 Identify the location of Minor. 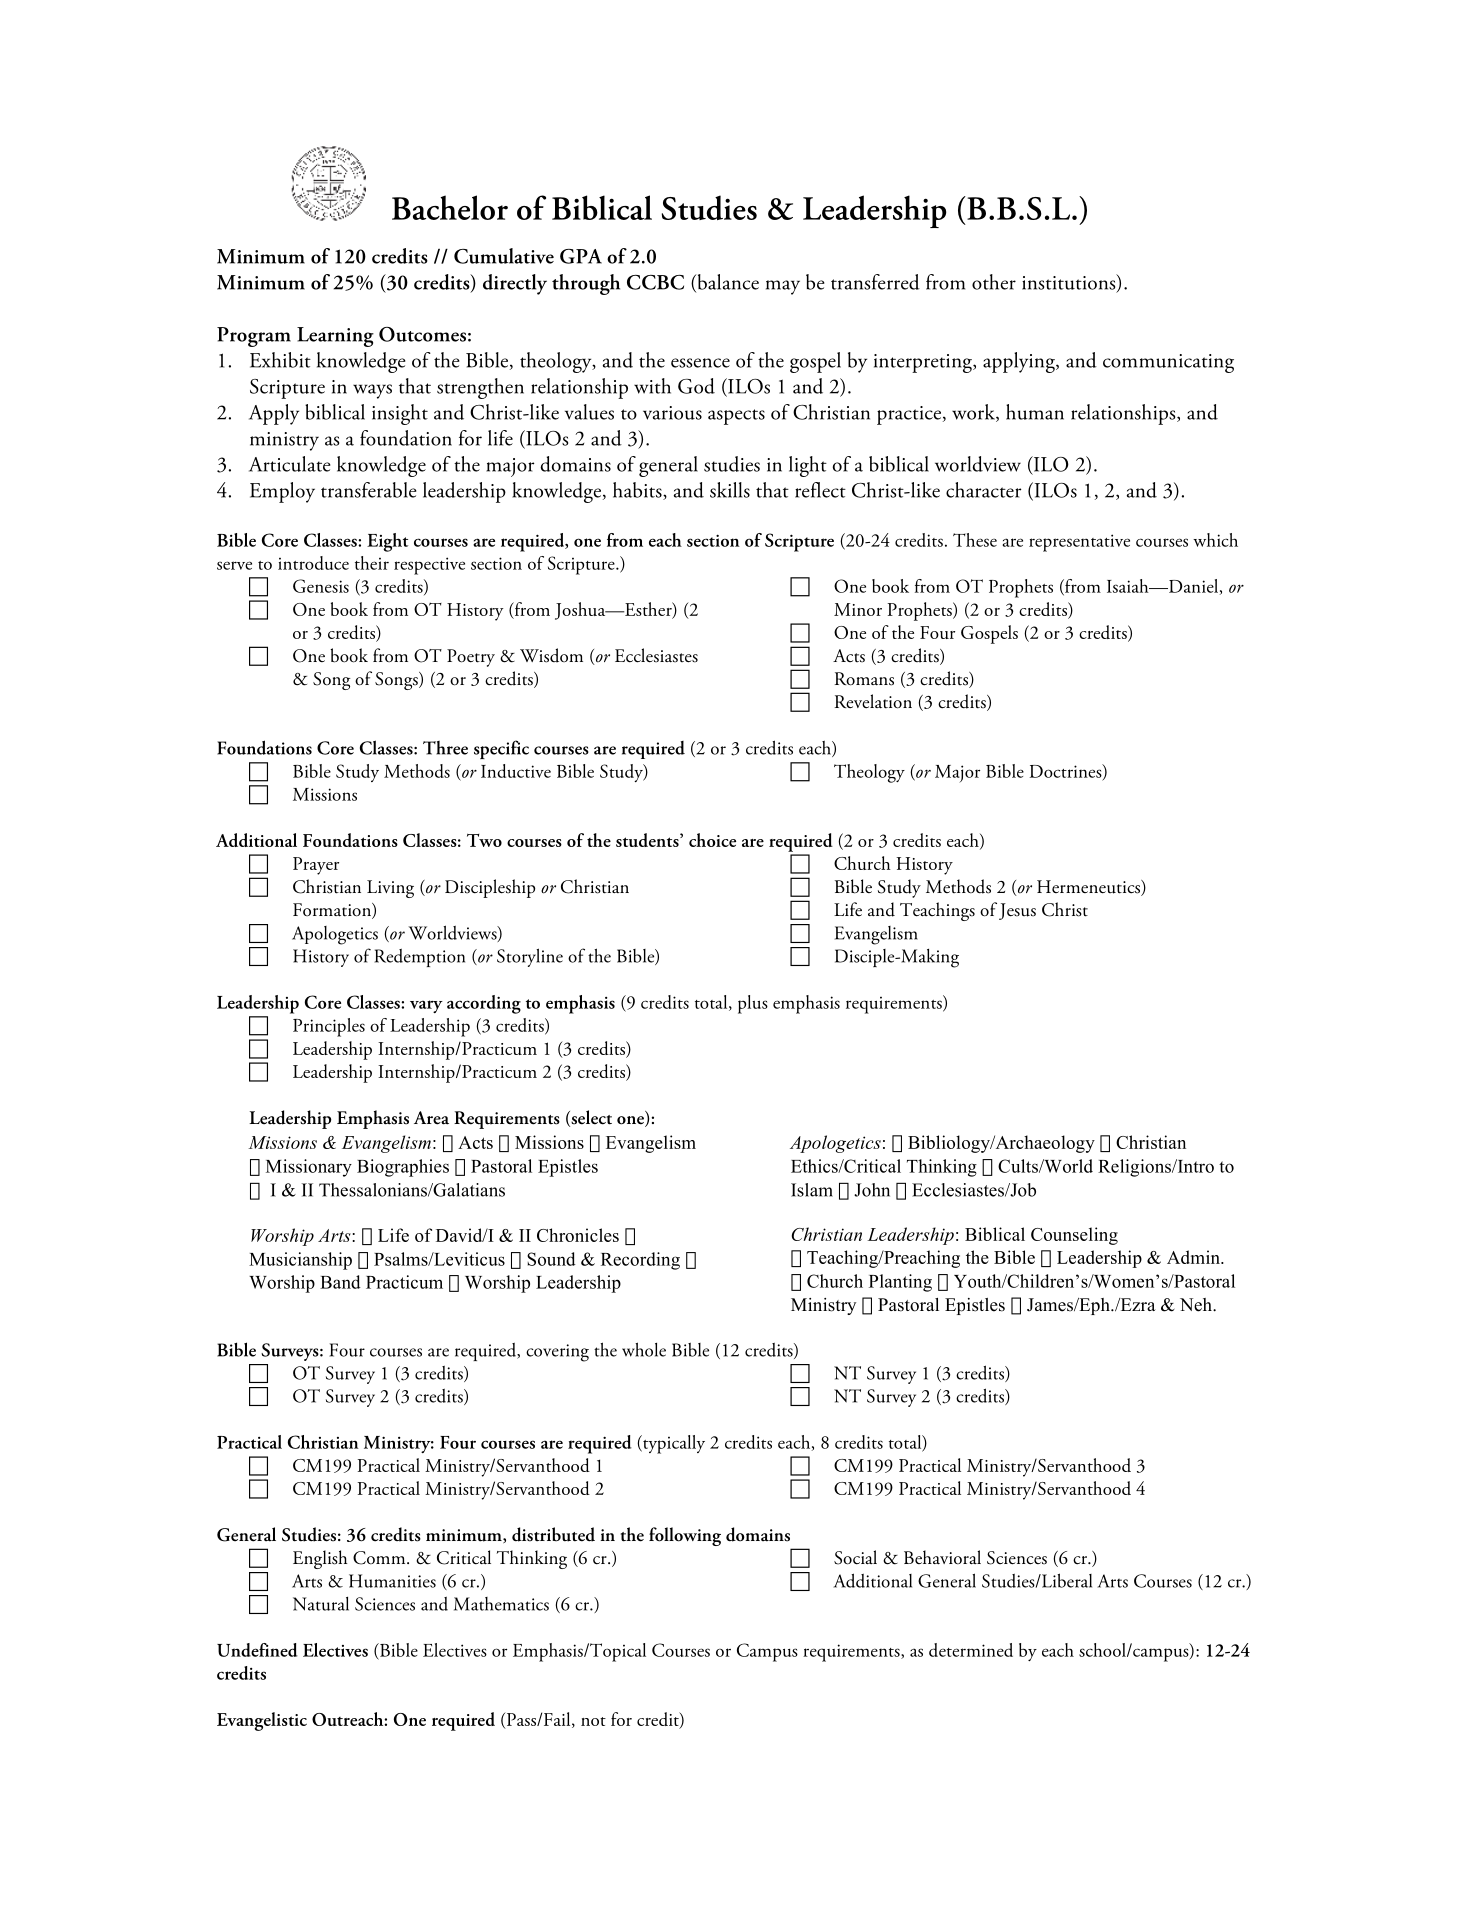
(858, 609).
